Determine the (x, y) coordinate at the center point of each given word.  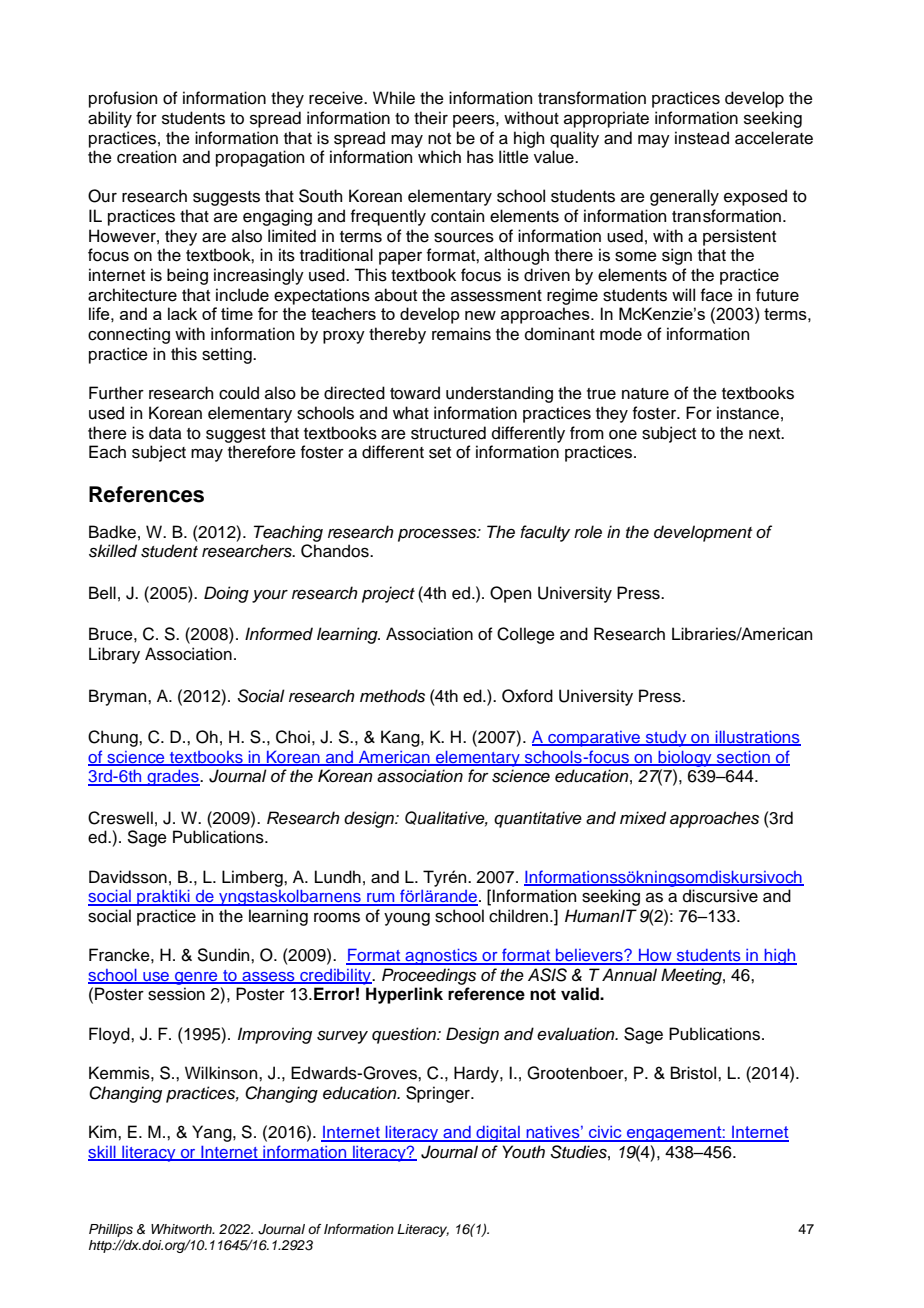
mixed (643, 818)
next (766, 434)
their (431, 118)
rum (381, 899)
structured (448, 433)
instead (702, 138)
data (165, 433)
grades (173, 778)
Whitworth (182, 1229)
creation (146, 157)
